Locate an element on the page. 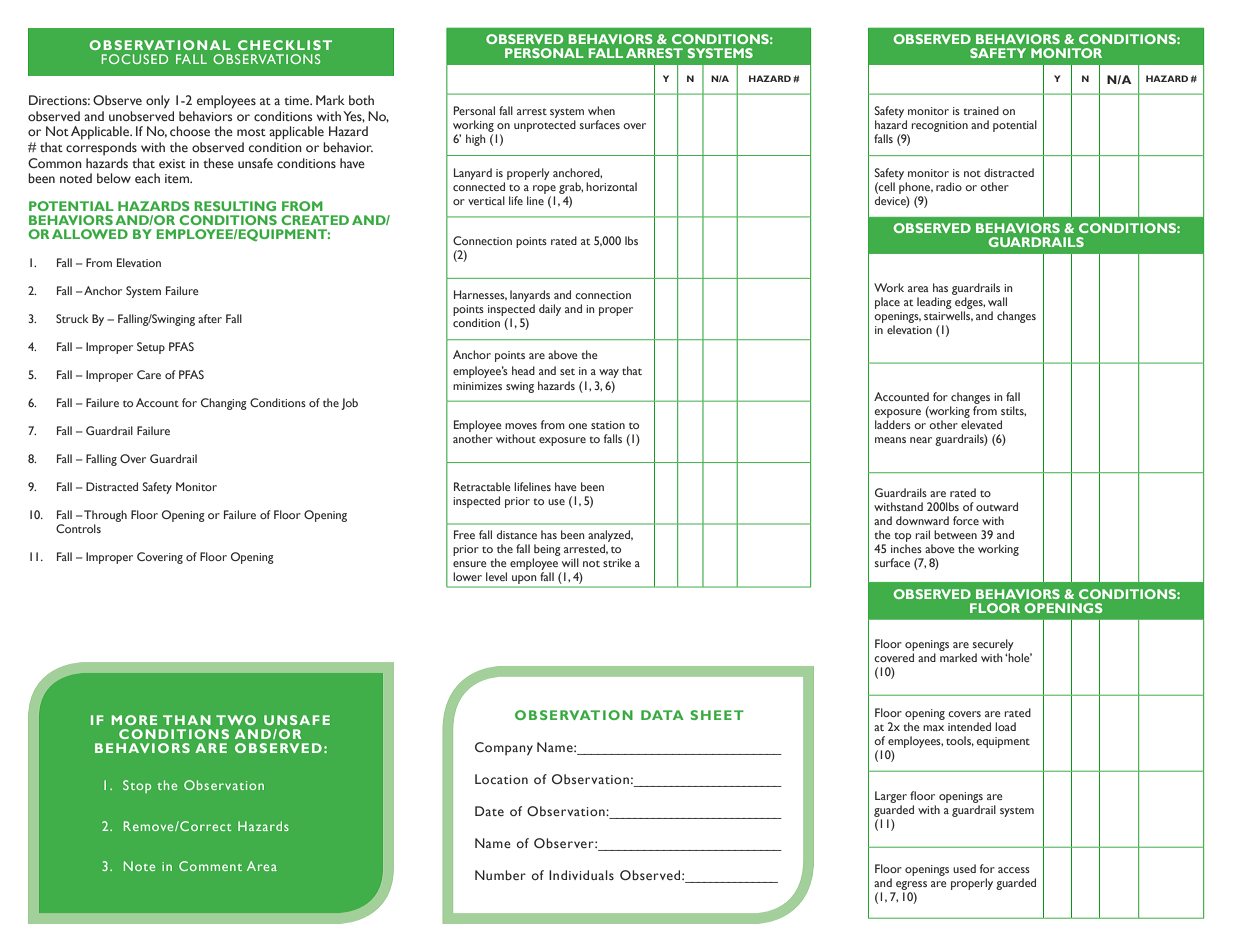 The height and width of the page is (952, 1233). securely is located at coordinates (993, 645).
